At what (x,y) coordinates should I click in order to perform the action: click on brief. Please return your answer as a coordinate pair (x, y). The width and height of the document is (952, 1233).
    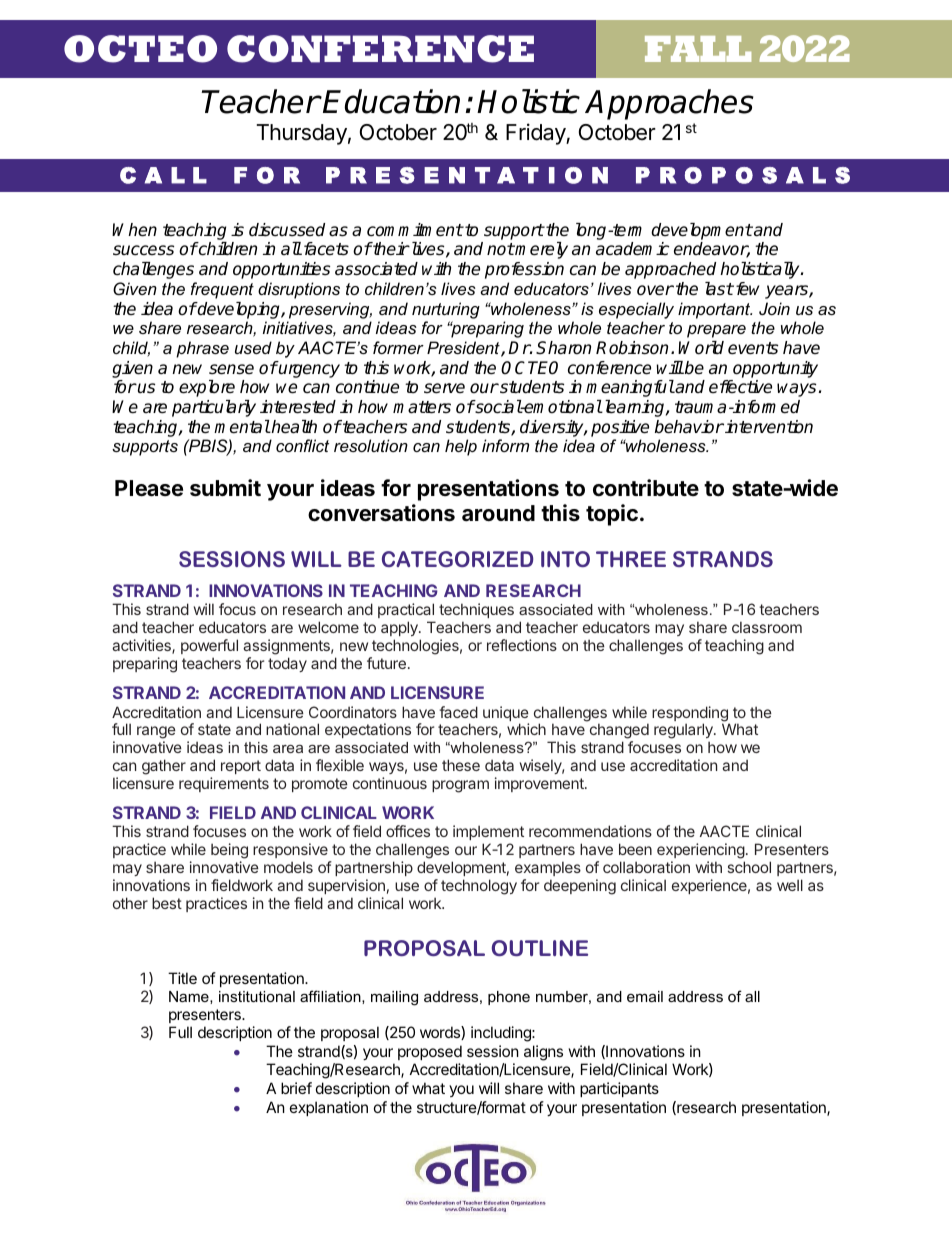
    Looking at the image, I should click on (296, 1088).
